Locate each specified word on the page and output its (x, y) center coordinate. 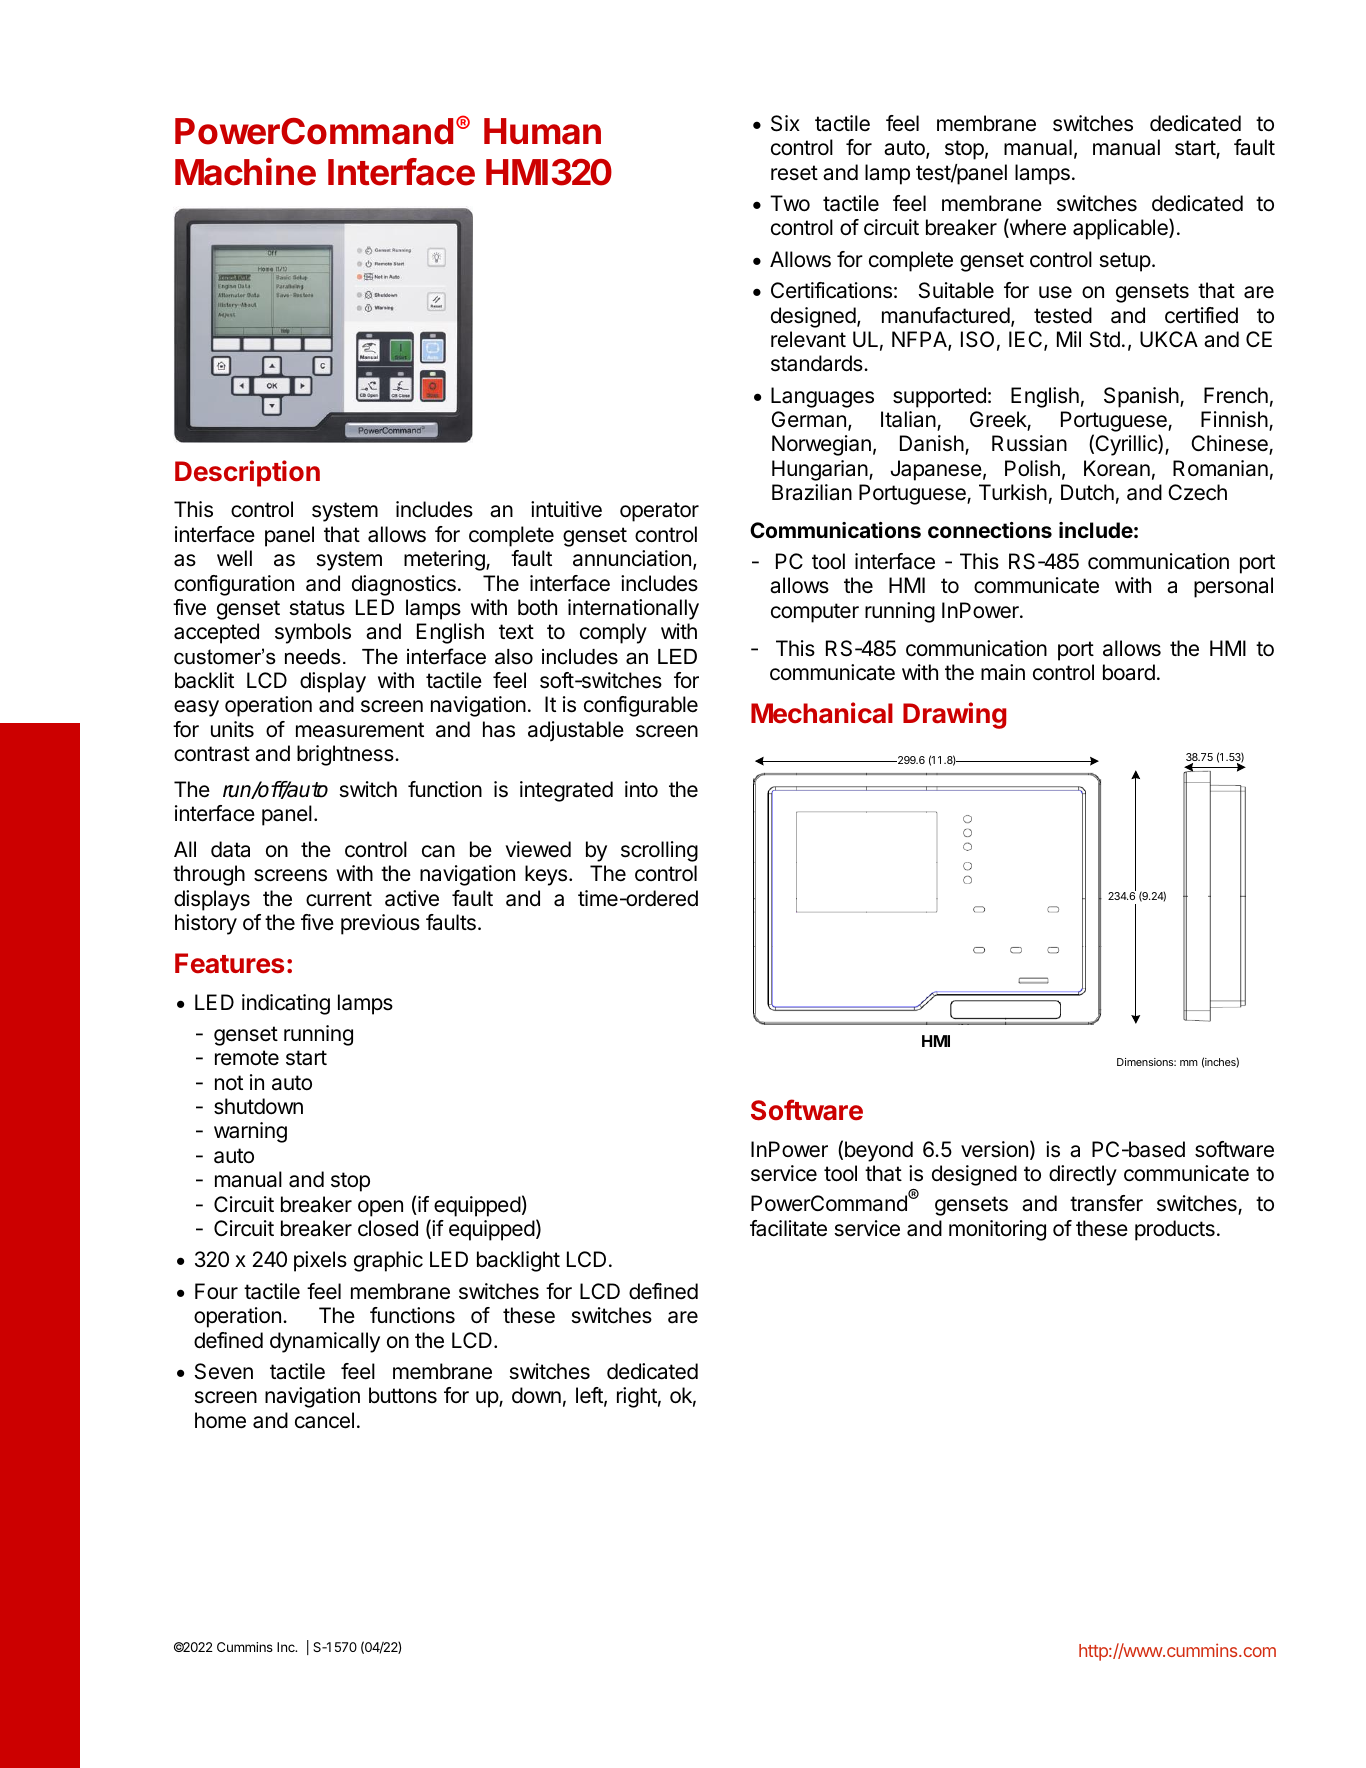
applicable (1121, 229)
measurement (360, 730)
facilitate (788, 1228)
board (1129, 672)
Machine (245, 171)
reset (794, 173)
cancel (324, 1420)
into (641, 789)
